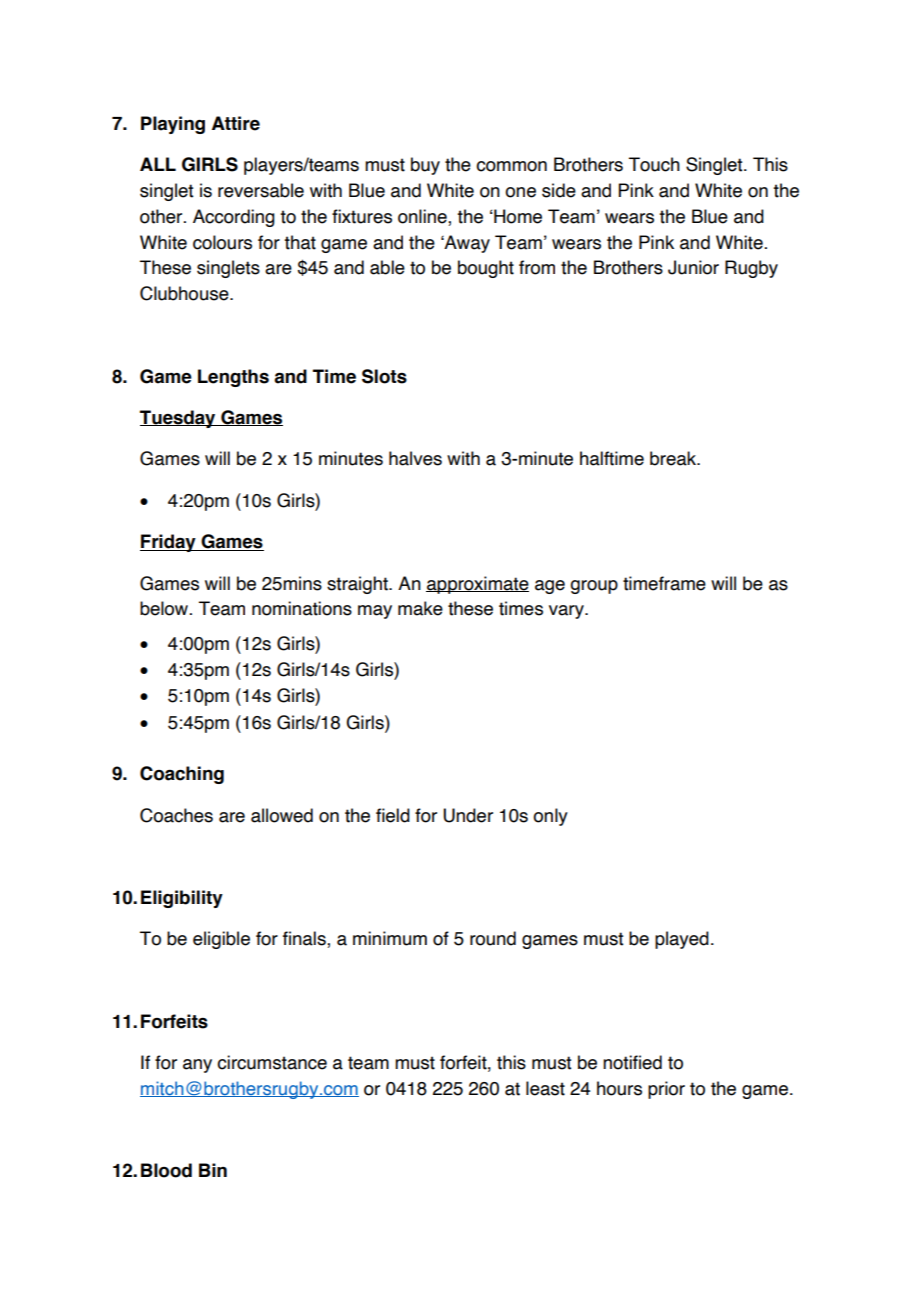 The height and width of the document is (1308, 924). Describe the element at coordinates (221, 940) in the document. I see `eligible` at that location.
